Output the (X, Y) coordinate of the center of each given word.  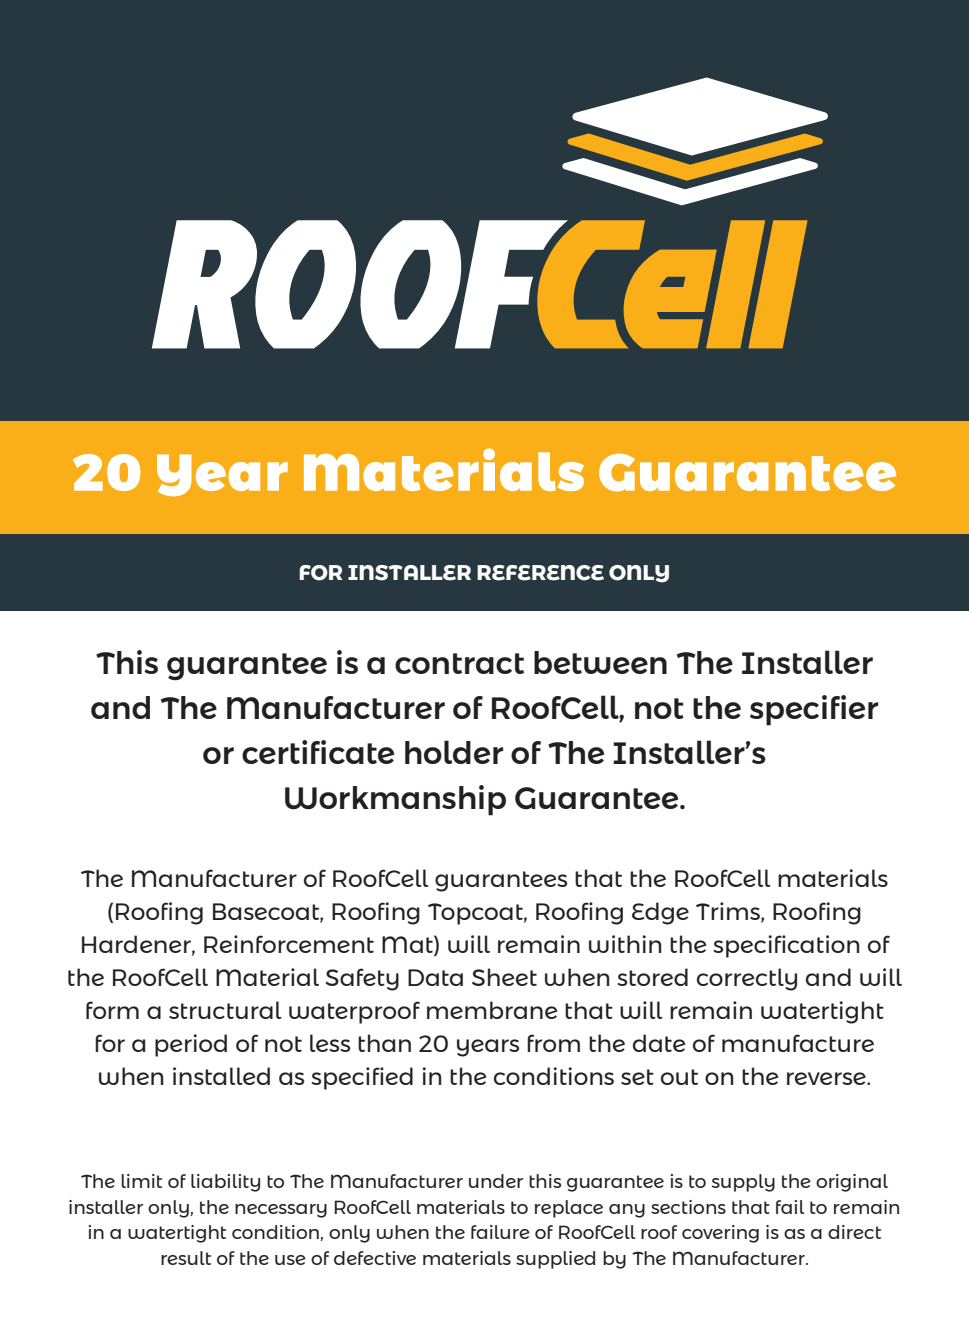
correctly (747, 979)
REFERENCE (540, 573)
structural (225, 1010)
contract (459, 663)
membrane (492, 1010)
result (186, 1258)
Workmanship (395, 800)
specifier (814, 710)
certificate (318, 752)
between (600, 662)
